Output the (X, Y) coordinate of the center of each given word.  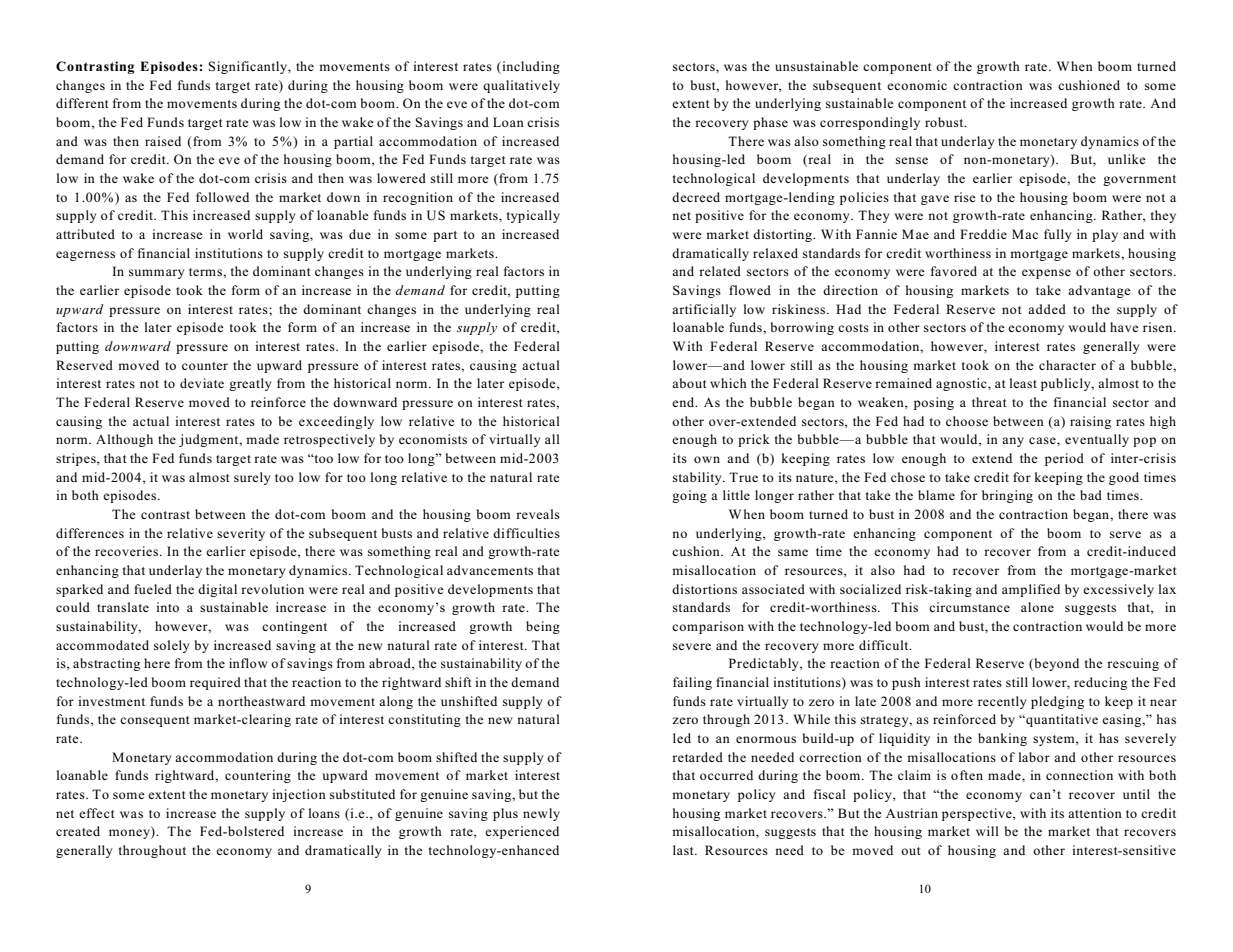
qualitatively (521, 86)
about (689, 383)
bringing (1007, 496)
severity (241, 534)
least (1023, 383)
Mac (1025, 234)
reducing (1100, 683)
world (245, 234)
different (82, 103)
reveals (538, 514)
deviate (202, 383)
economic (917, 85)
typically (533, 216)
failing (692, 683)
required (215, 683)
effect (97, 813)
